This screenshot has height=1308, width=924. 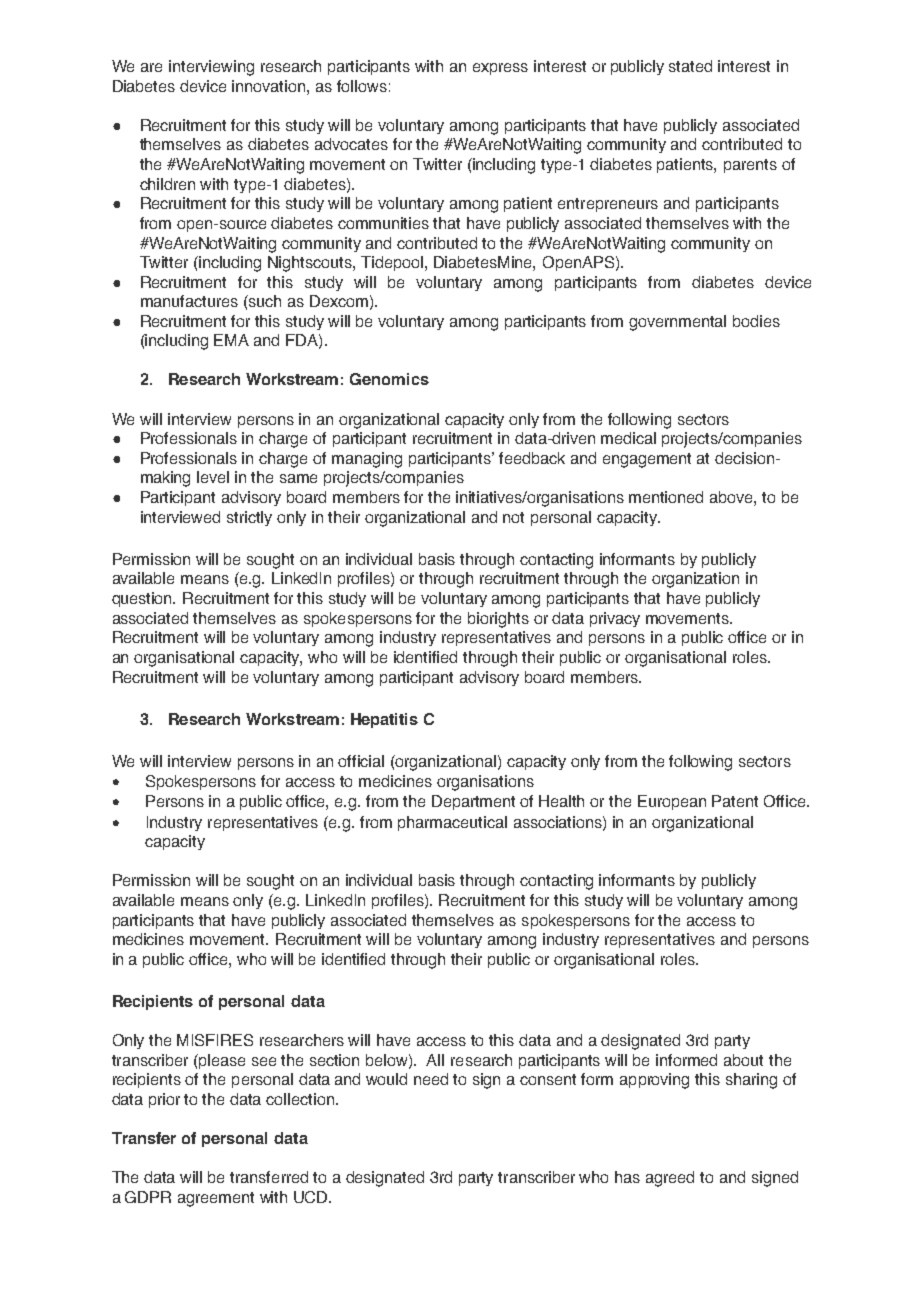 What do you see at coordinates (500, 69) in the screenshot?
I see `express` at bounding box center [500, 69].
